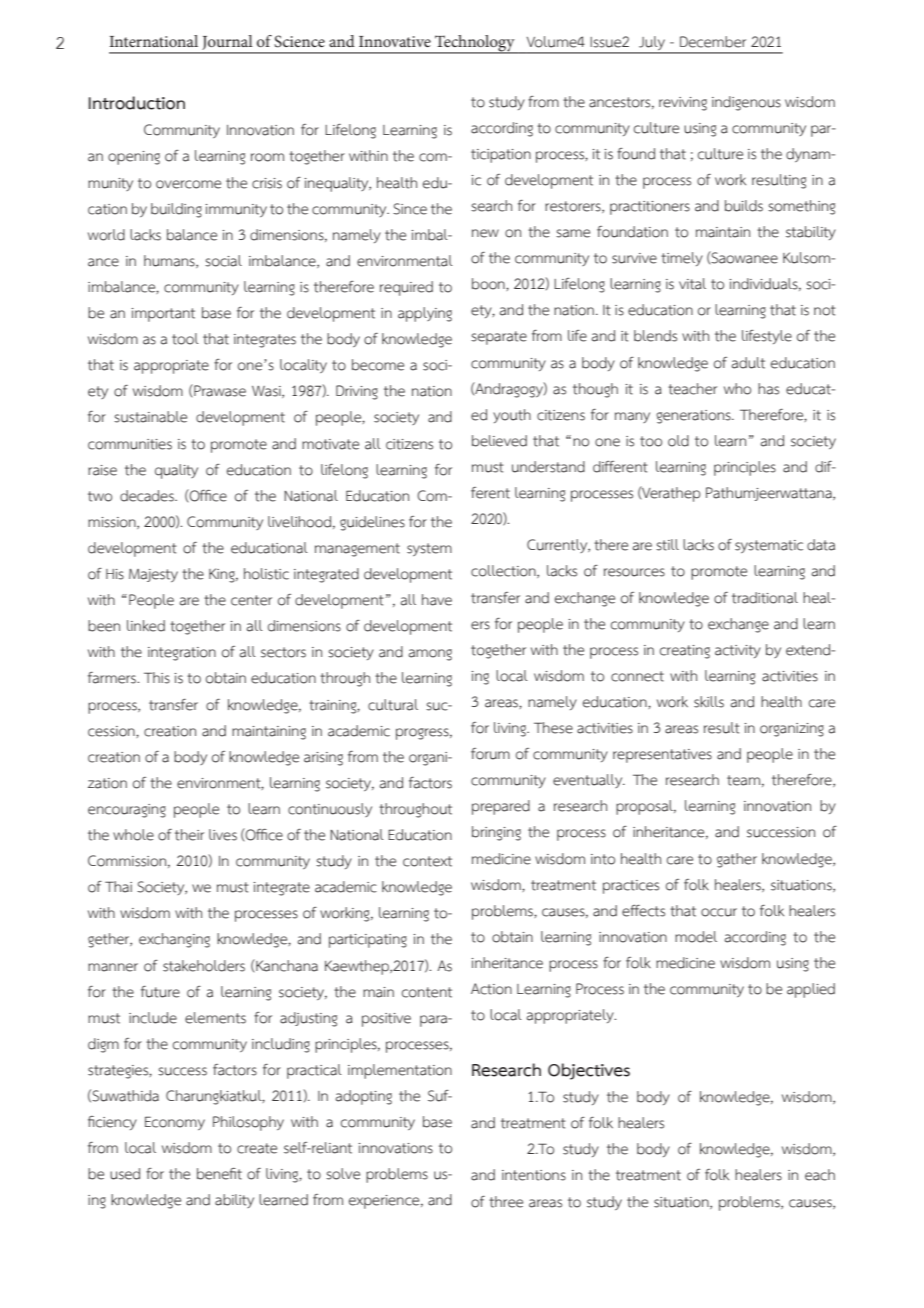 This screenshot has width=924, height=1308. What do you see at coordinates (137, 103) in the screenshot?
I see `Introduction` at bounding box center [137, 103].
